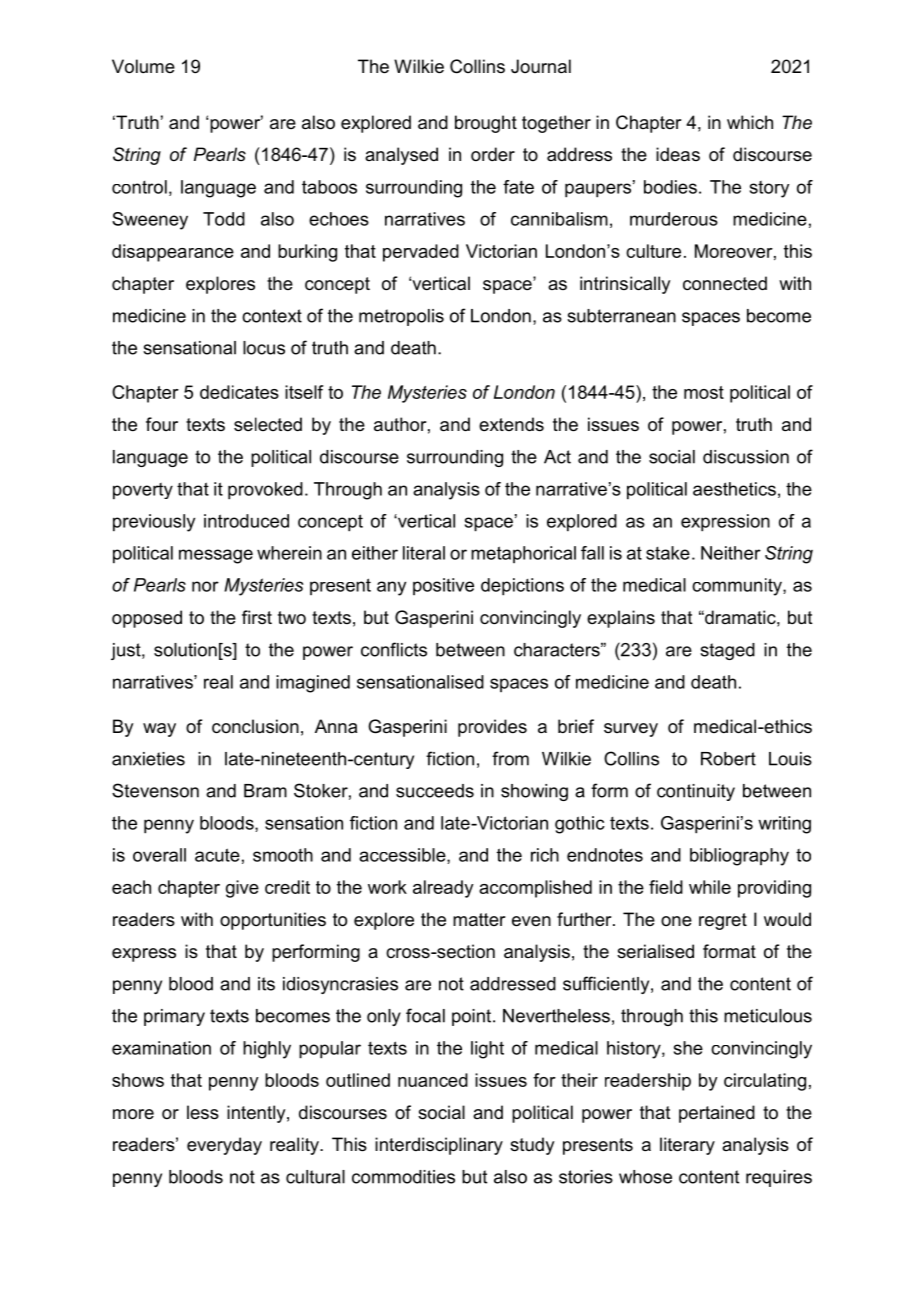 The image size is (924, 1308). Describe the element at coordinates (143, 66) in the screenshot. I see `Volume` at that location.
